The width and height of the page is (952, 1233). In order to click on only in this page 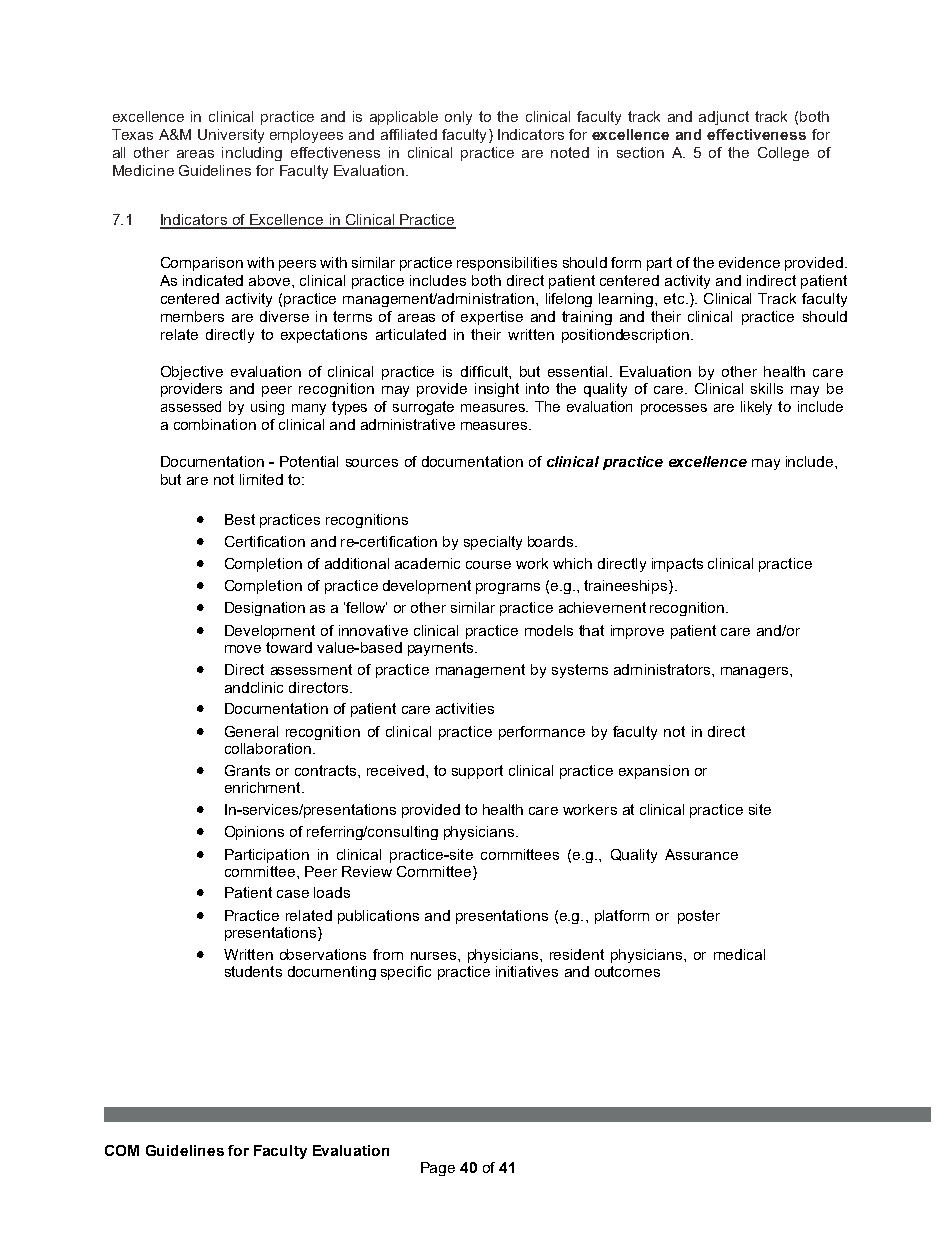, I will do `click(458, 118)`.
